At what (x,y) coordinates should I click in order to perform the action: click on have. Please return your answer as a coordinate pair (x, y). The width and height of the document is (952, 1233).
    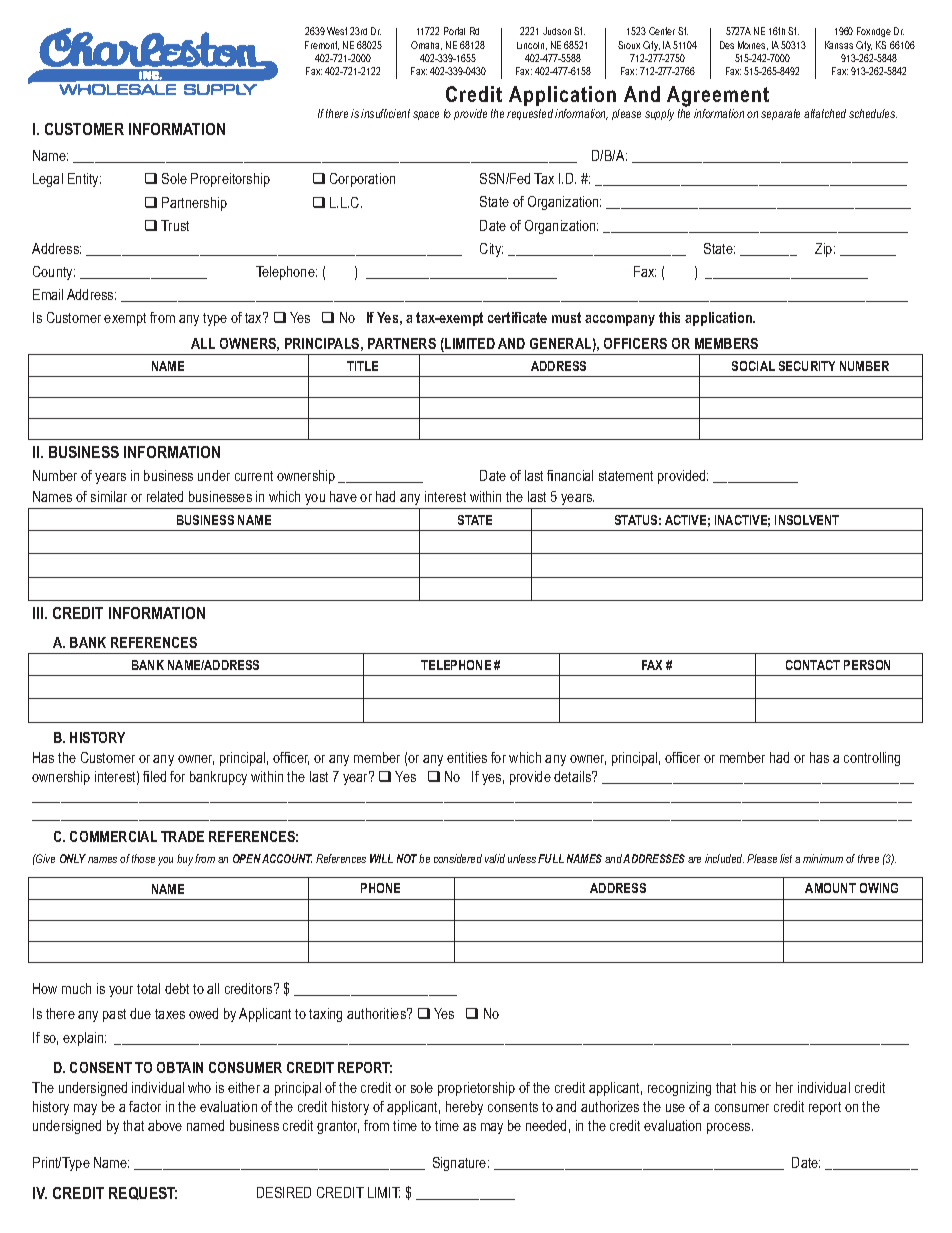
    Looking at the image, I should click on (343, 496).
